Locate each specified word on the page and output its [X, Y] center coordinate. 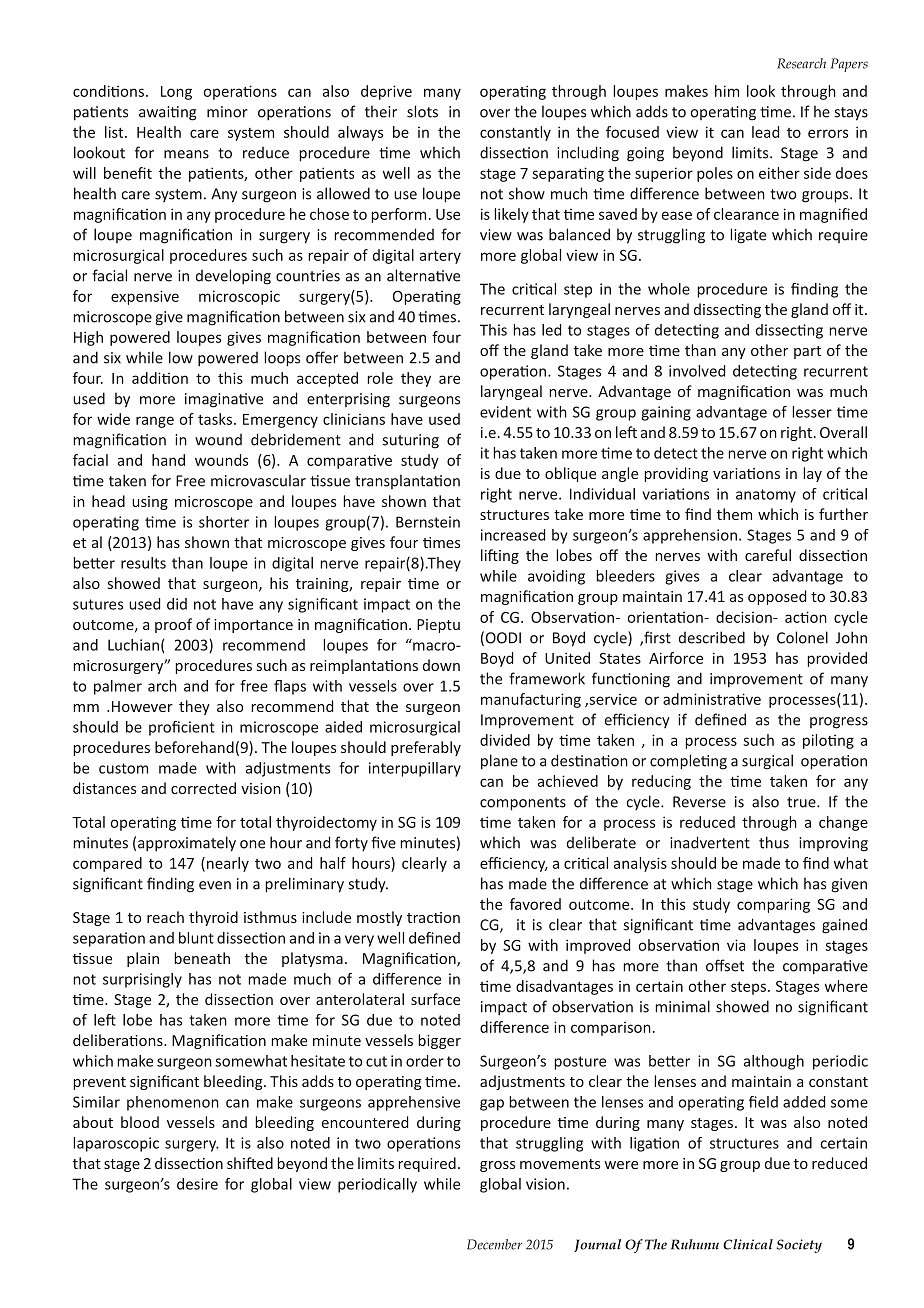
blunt [196, 938]
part [807, 352]
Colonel [802, 637]
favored [535, 904]
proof [173, 625]
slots [422, 111]
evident [505, 412]
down [441, 665]
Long [176, 93]
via [736, 945]
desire [197, 1184]
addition [160, 378]
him [727, 91]
